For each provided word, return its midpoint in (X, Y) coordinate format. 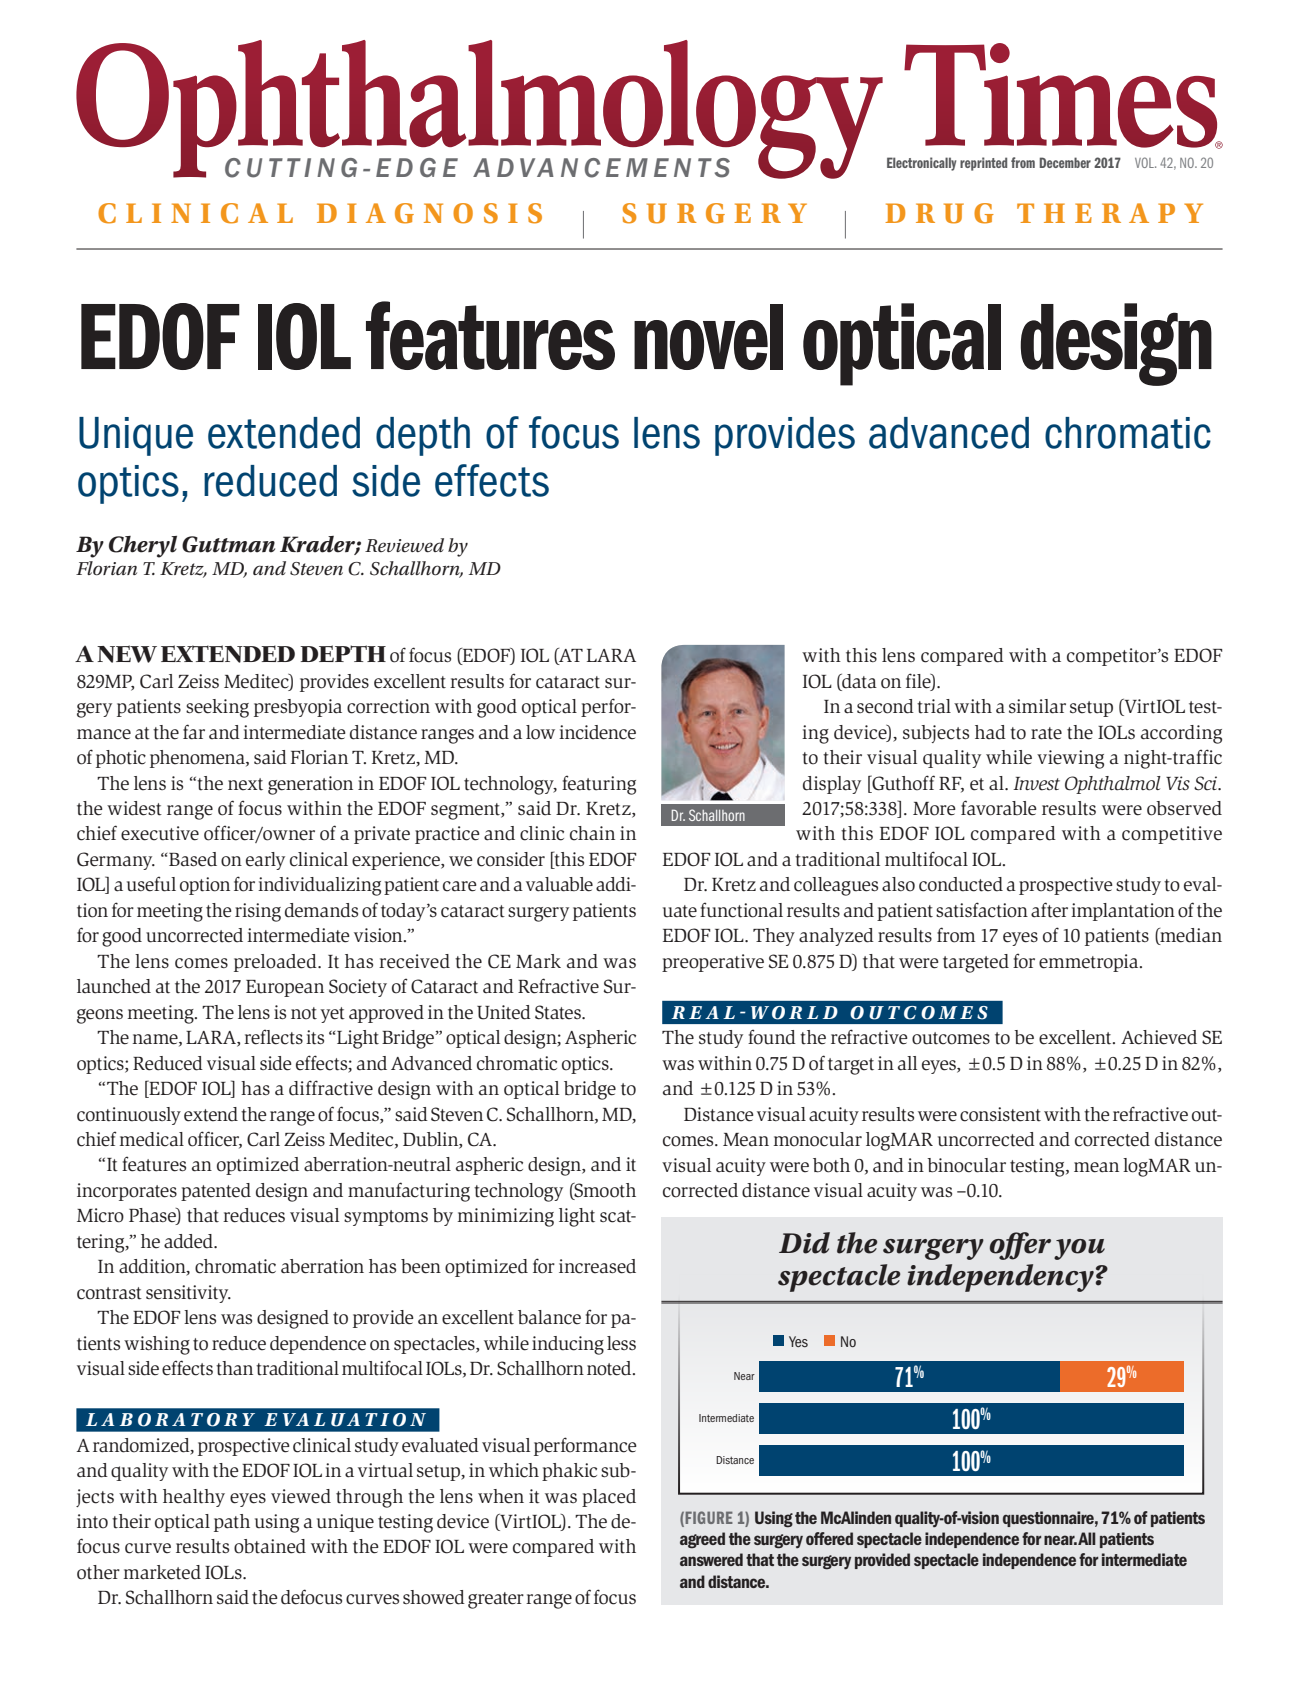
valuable (559, 884)
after (1049, 910)
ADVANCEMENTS (601, 168)
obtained (270, 1546)
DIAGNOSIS (429, 213)
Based (193, 859)
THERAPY (1110, 213)
